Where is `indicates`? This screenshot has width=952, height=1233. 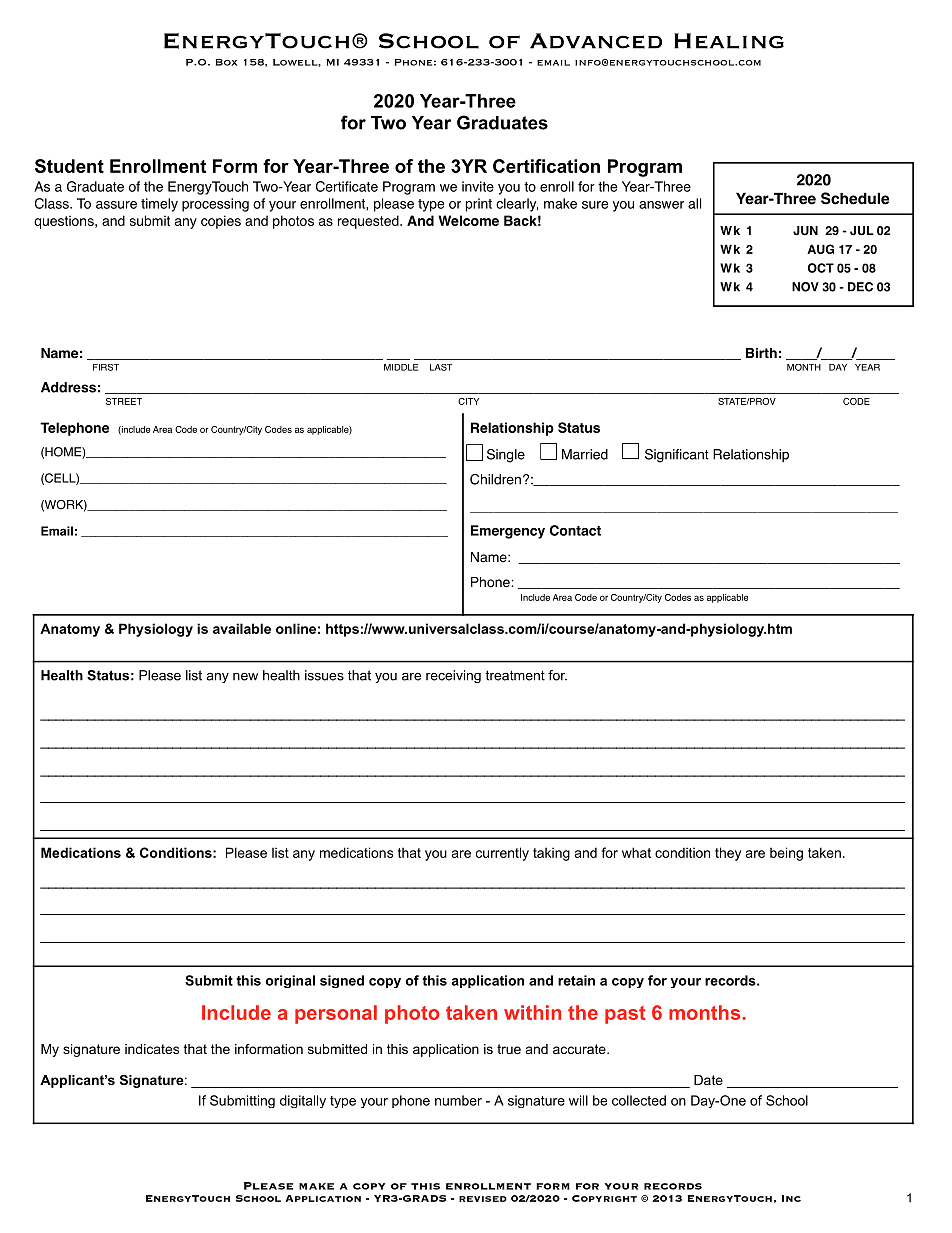
indicates is located at coordinates (152, 1049).
